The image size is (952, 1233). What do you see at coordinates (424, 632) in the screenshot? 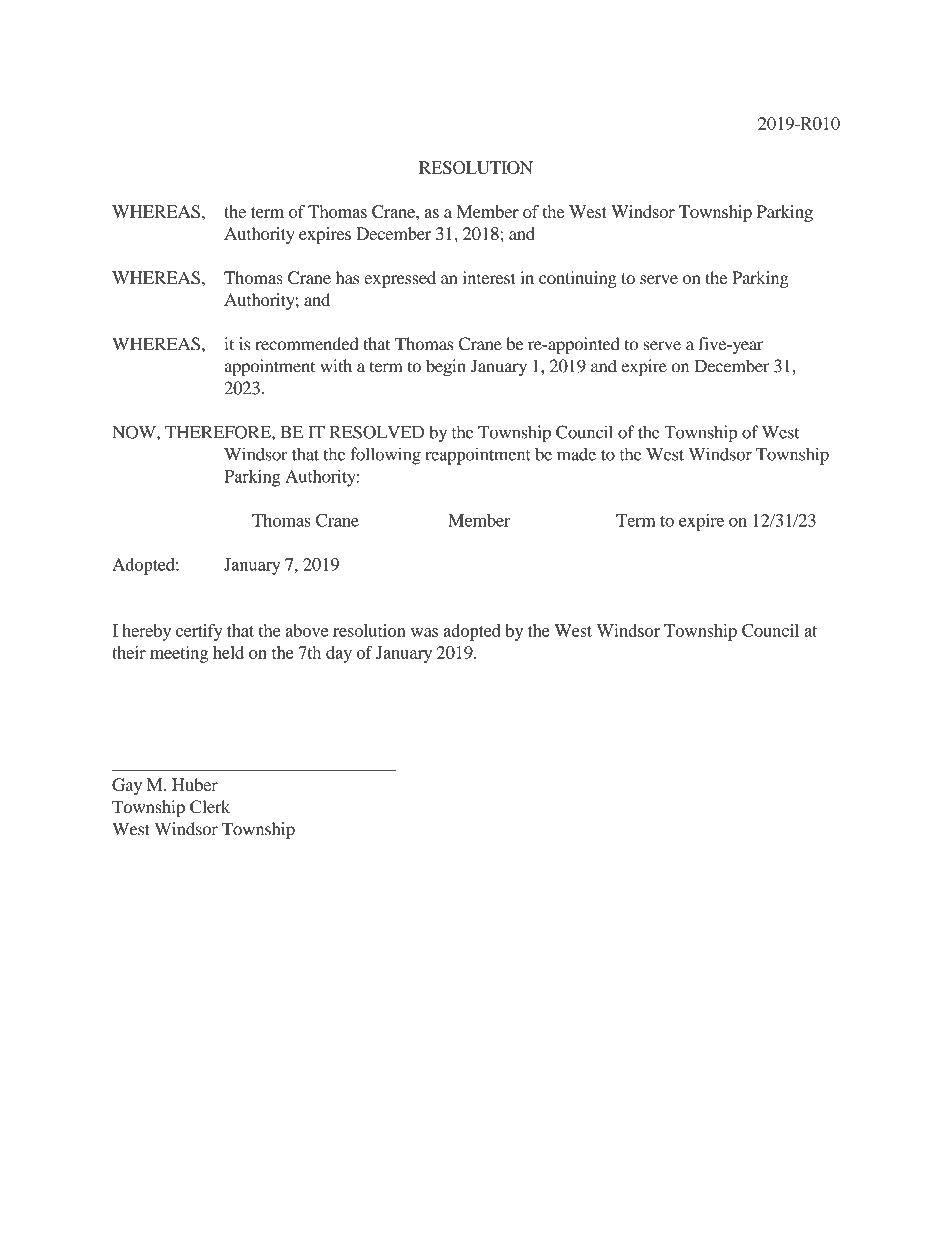
I see `was` at bounding box center [424, 632].
